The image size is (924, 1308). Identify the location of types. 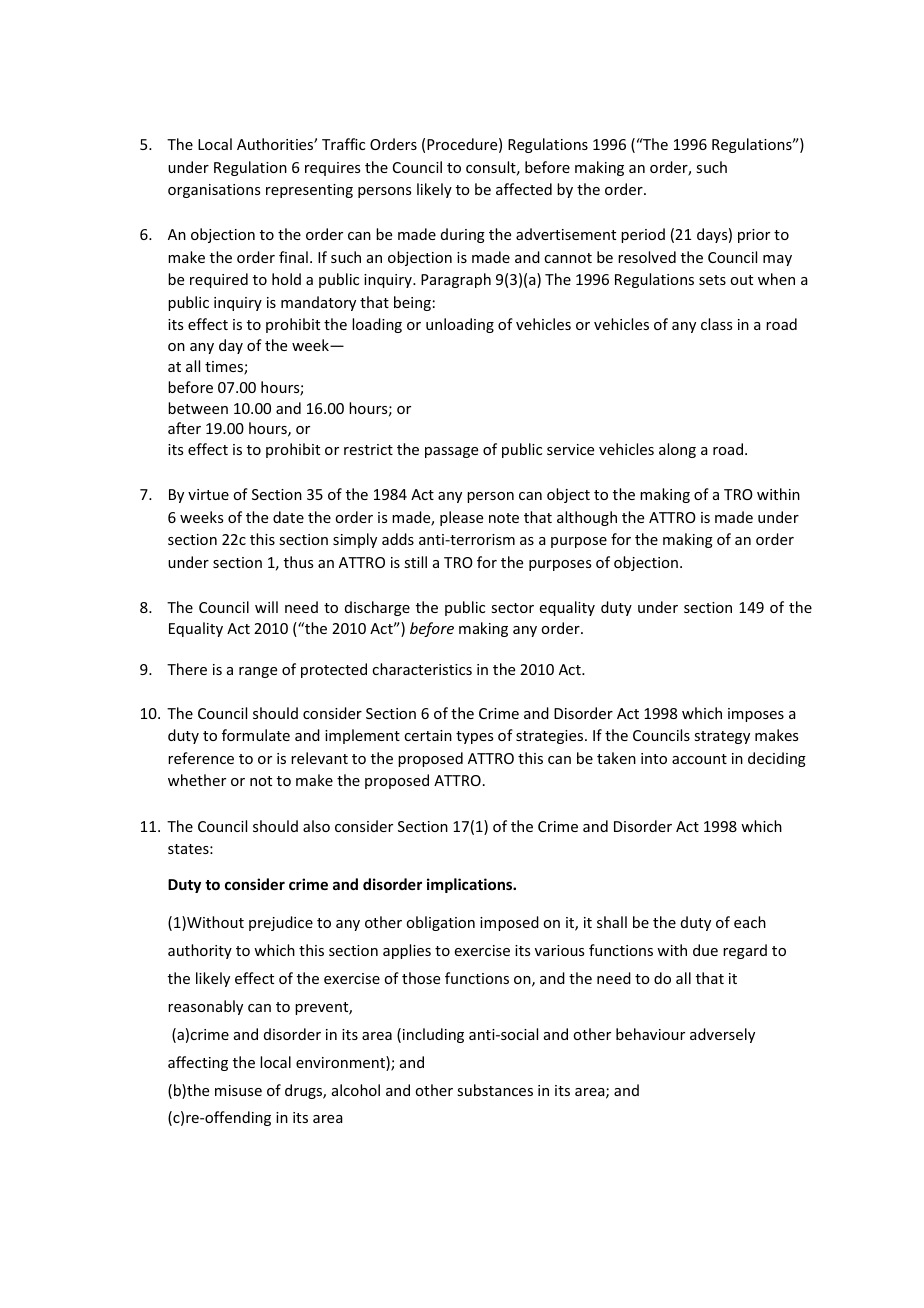
(474, 737).
